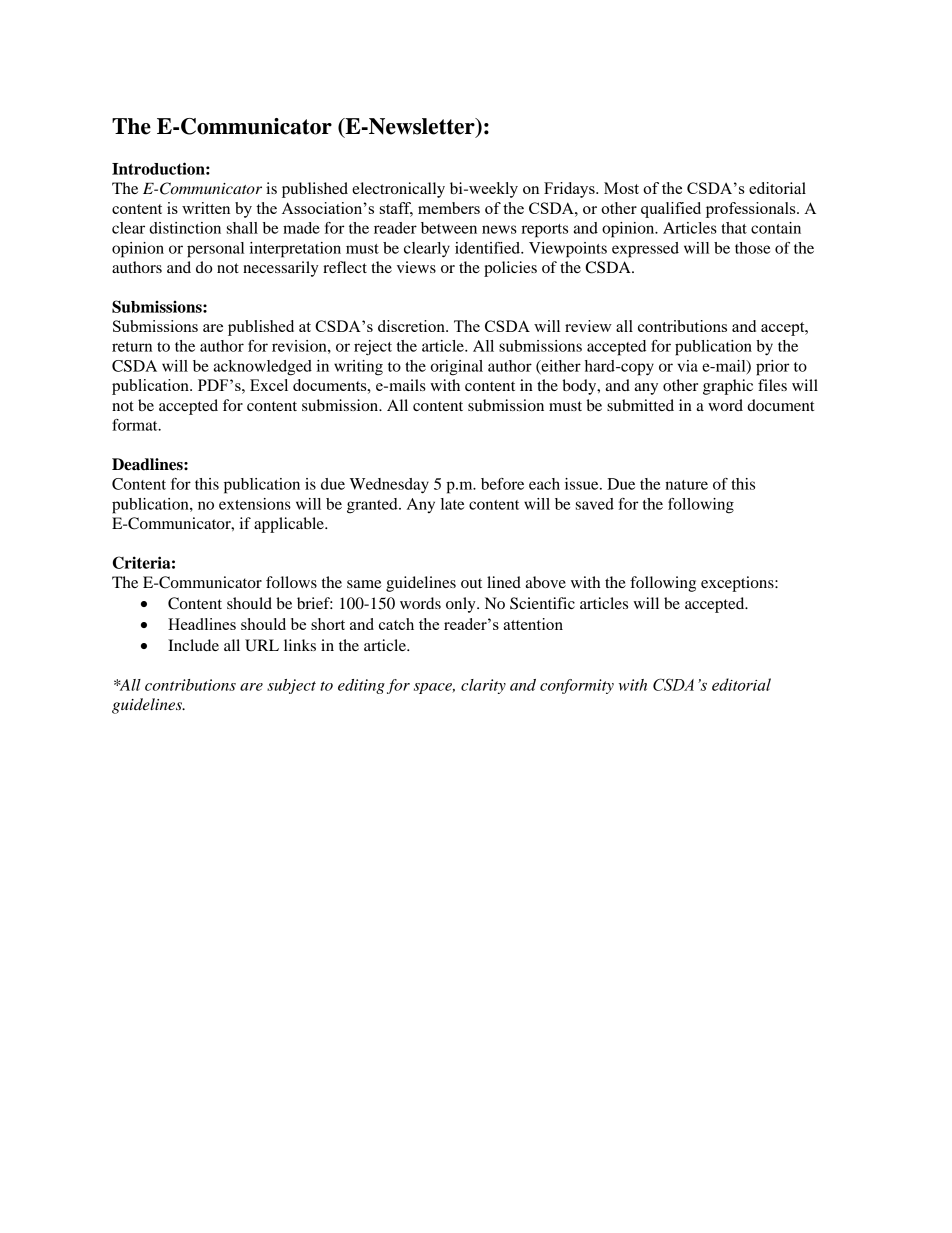 Image resolution: width=952 pixels, height=1233 pixels. What do you see at coordinates (502, 484) in the screenshot?
I see `before` at bounding box center [502, 484].
